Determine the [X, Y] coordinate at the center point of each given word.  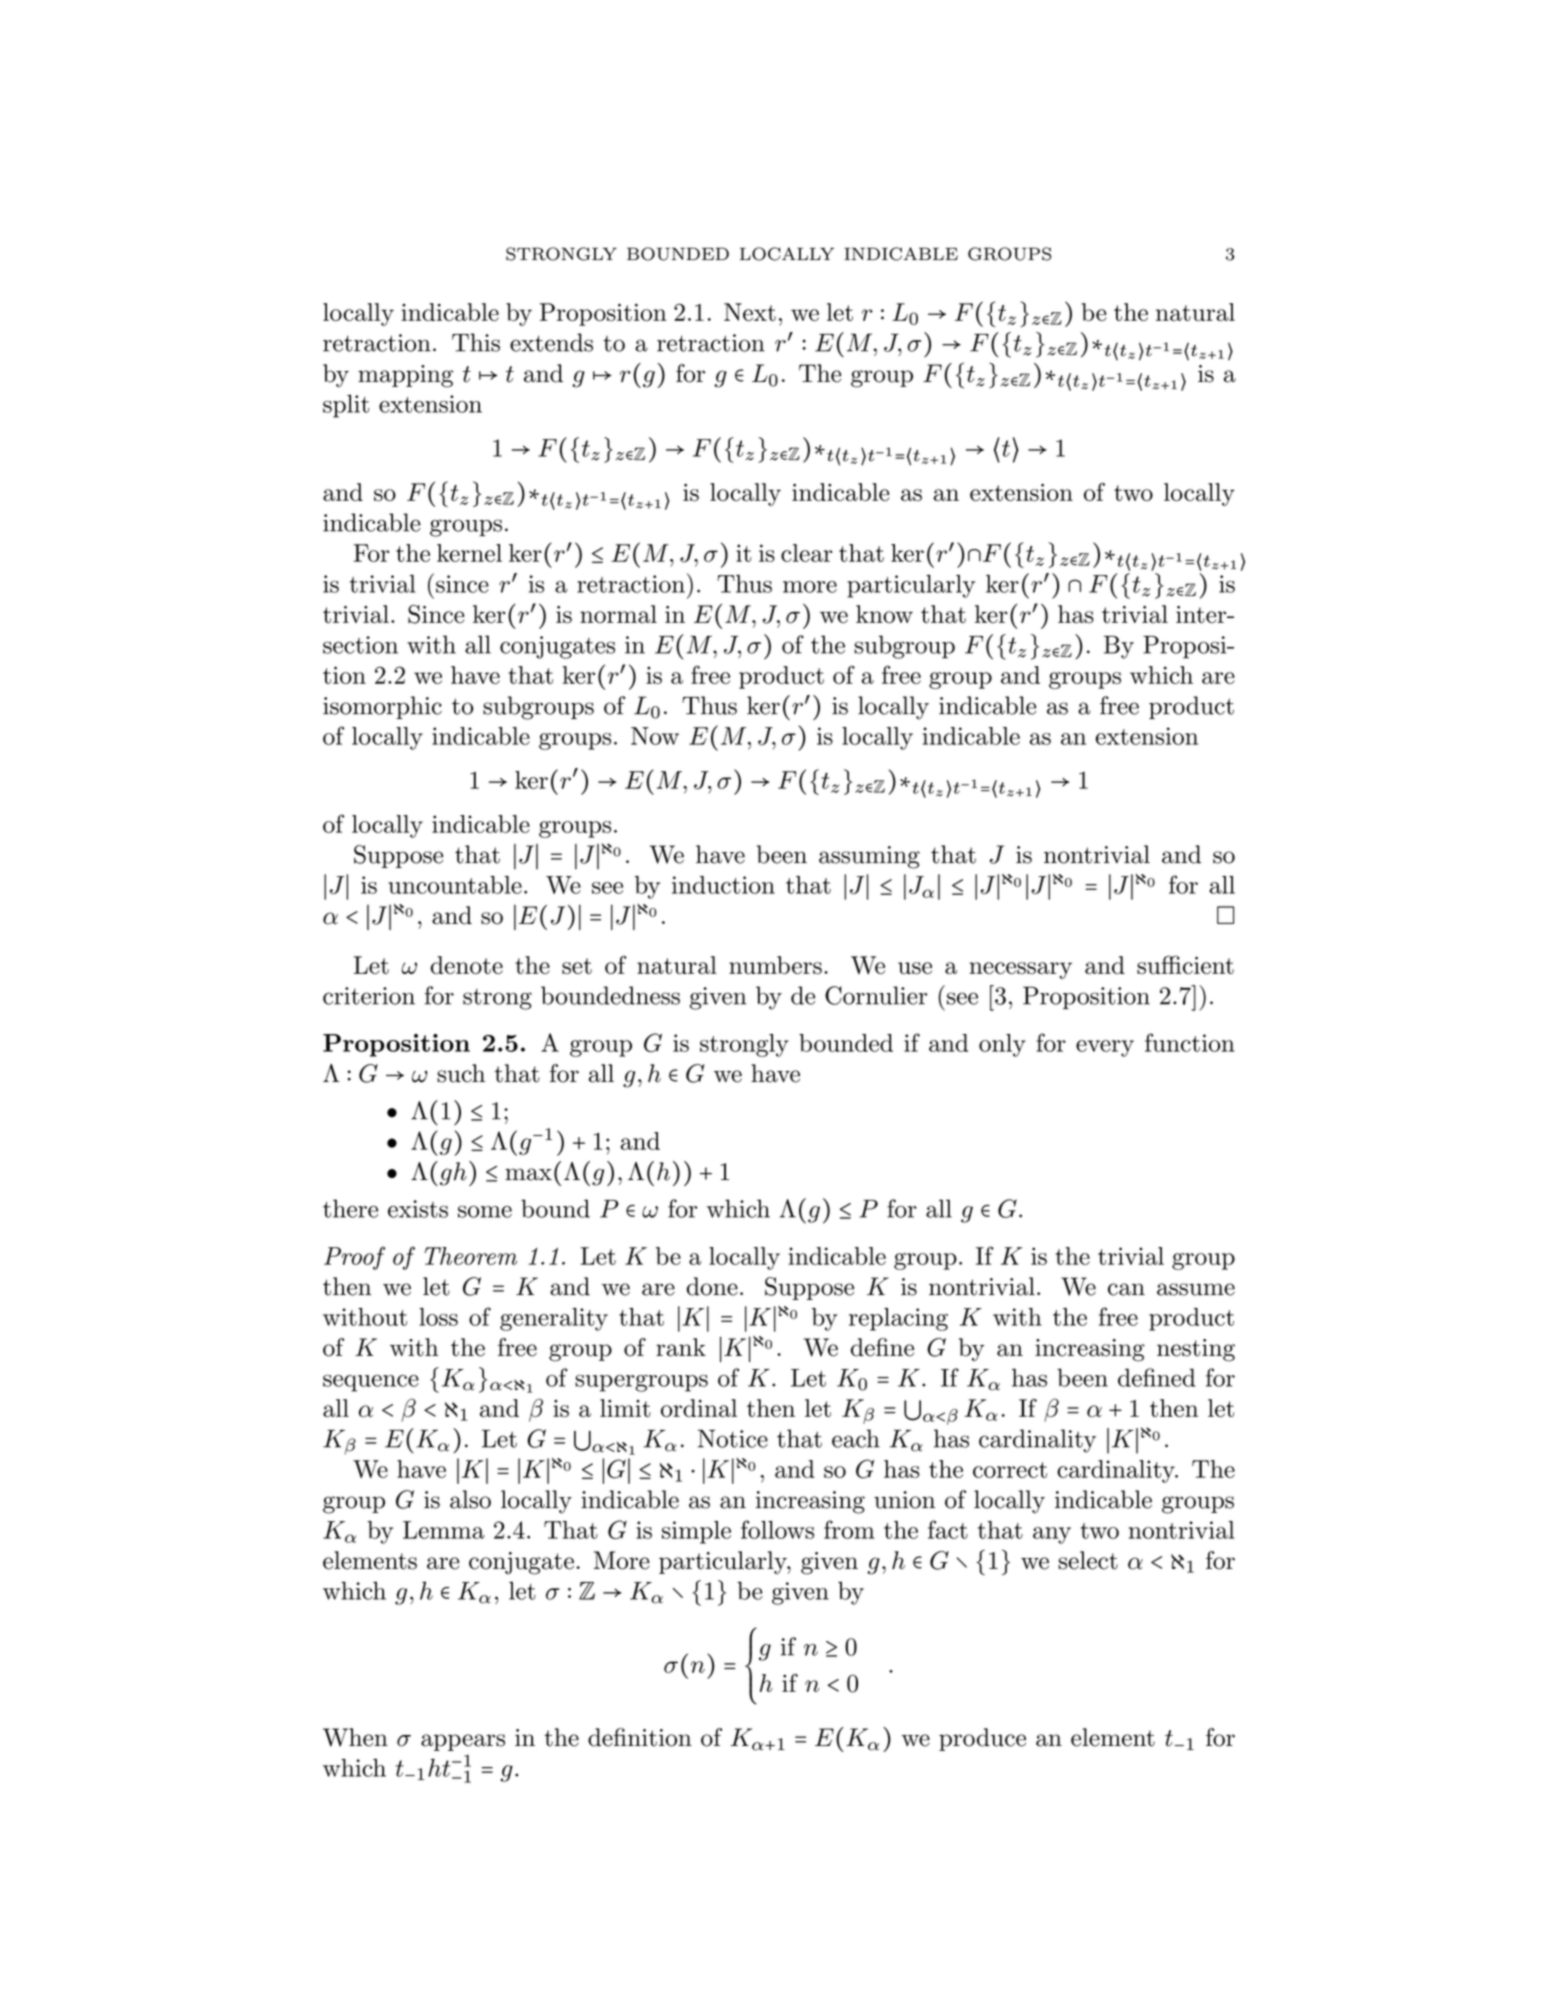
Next [750, 312]
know [884, 614]
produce [982, 1739]
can [1126, 1289]
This [476, 342]
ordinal [699, 1408]
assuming [869, 857]
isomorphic [382, 707]
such [461, 1073]
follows [777, 1529]
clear [806, 553]
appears [463, 1742]
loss [438, 1317]
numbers [775, 965]
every [1105, 1048]
